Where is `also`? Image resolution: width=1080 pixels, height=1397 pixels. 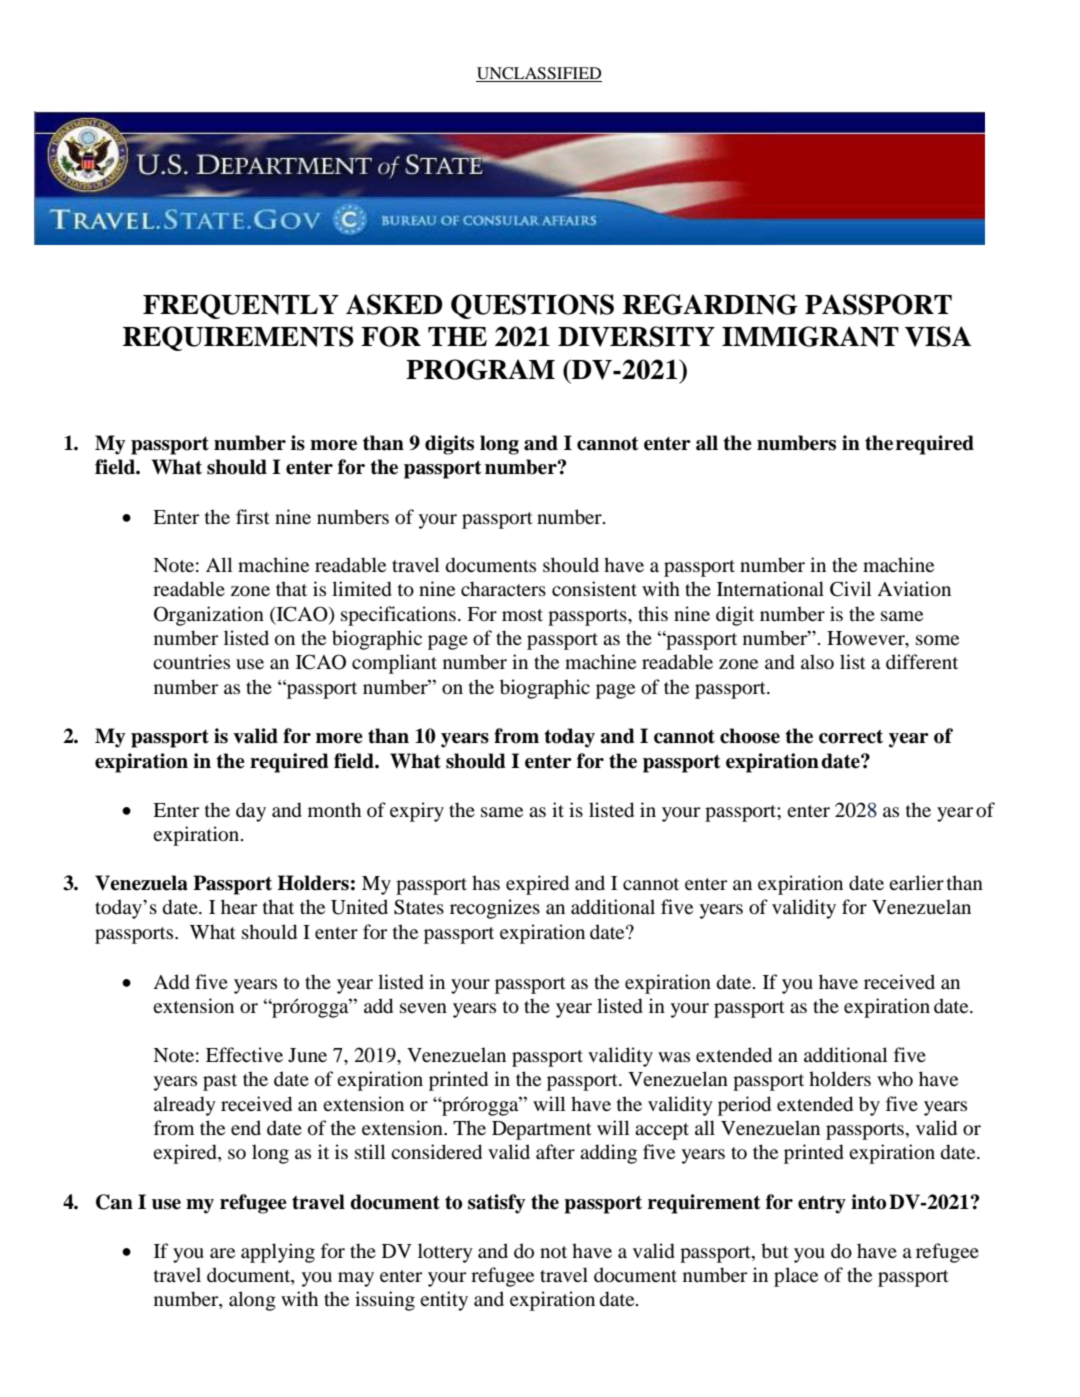 also is located at coordinates (817, 662).
